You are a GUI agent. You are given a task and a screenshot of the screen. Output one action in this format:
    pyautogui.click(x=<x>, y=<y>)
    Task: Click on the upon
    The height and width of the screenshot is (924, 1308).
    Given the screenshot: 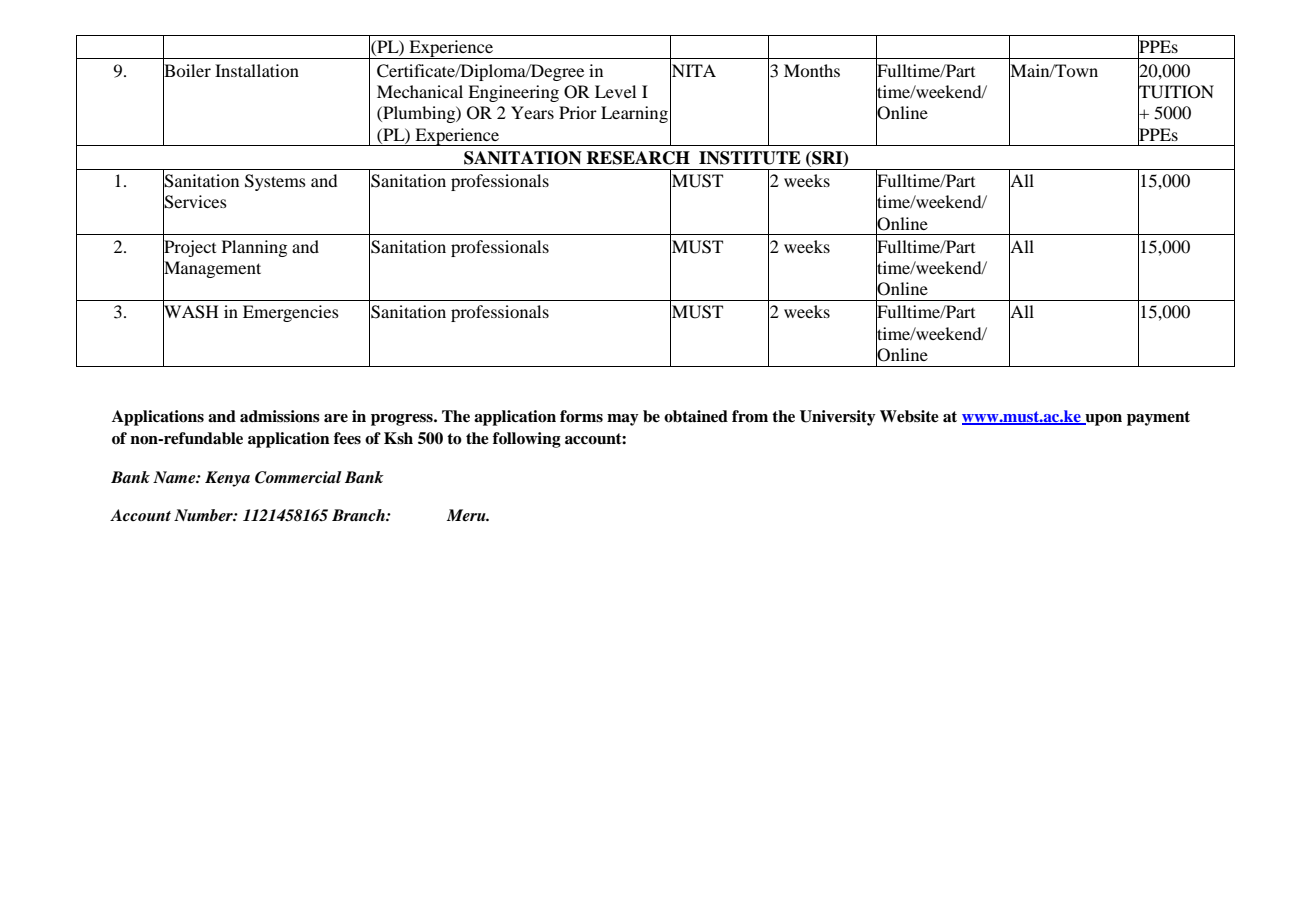 What is the action you would take?
    pyautogui.click(x=1102, y=420)
